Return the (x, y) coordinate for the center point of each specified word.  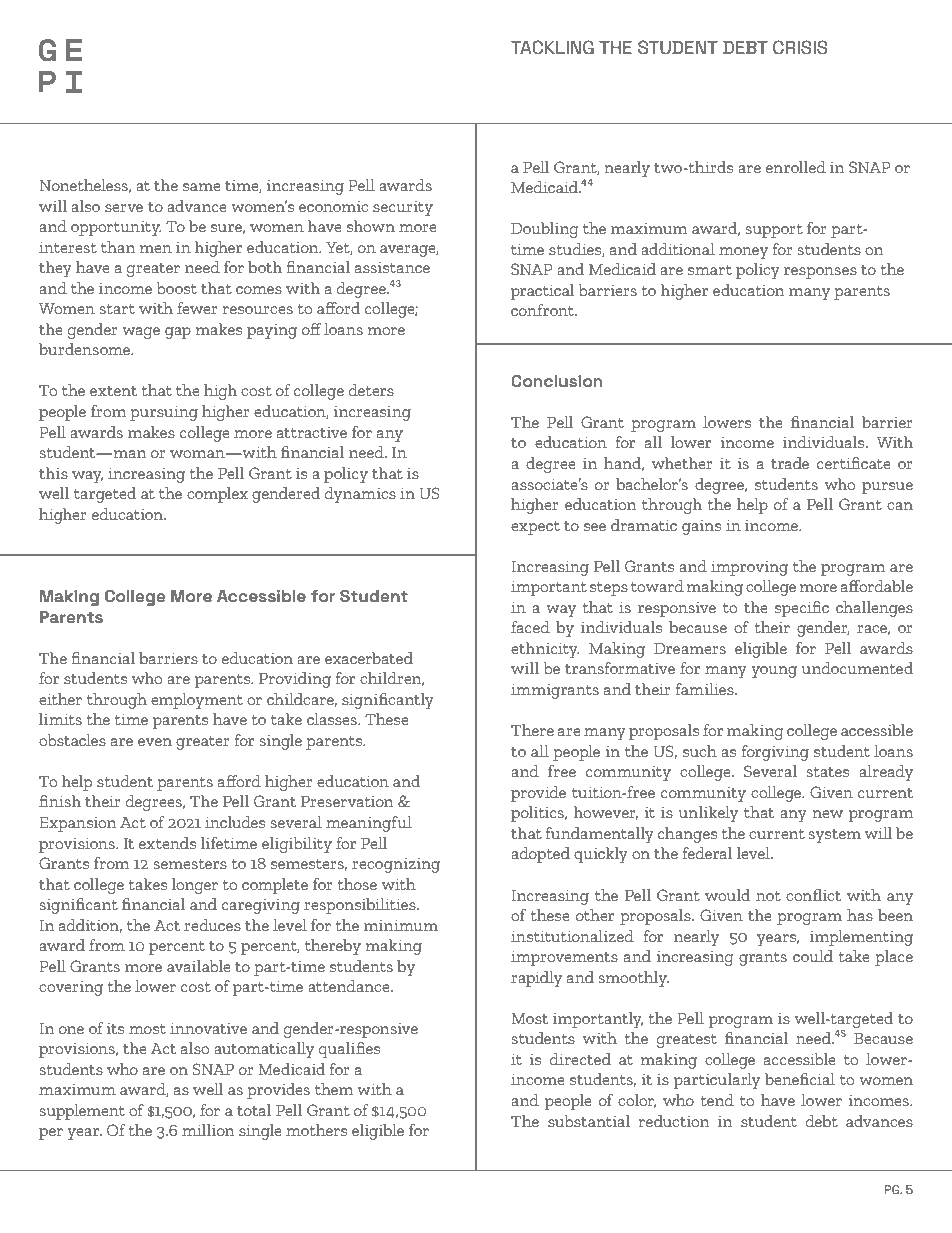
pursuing (164, 413)
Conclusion (556, 381)
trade (790, 463)
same (202, 187)
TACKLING (552, 47)
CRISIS (800, 47)
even (155, 742)
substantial (589, 1121)
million (208, 1130)
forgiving (775, 753)
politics (538, 814)
